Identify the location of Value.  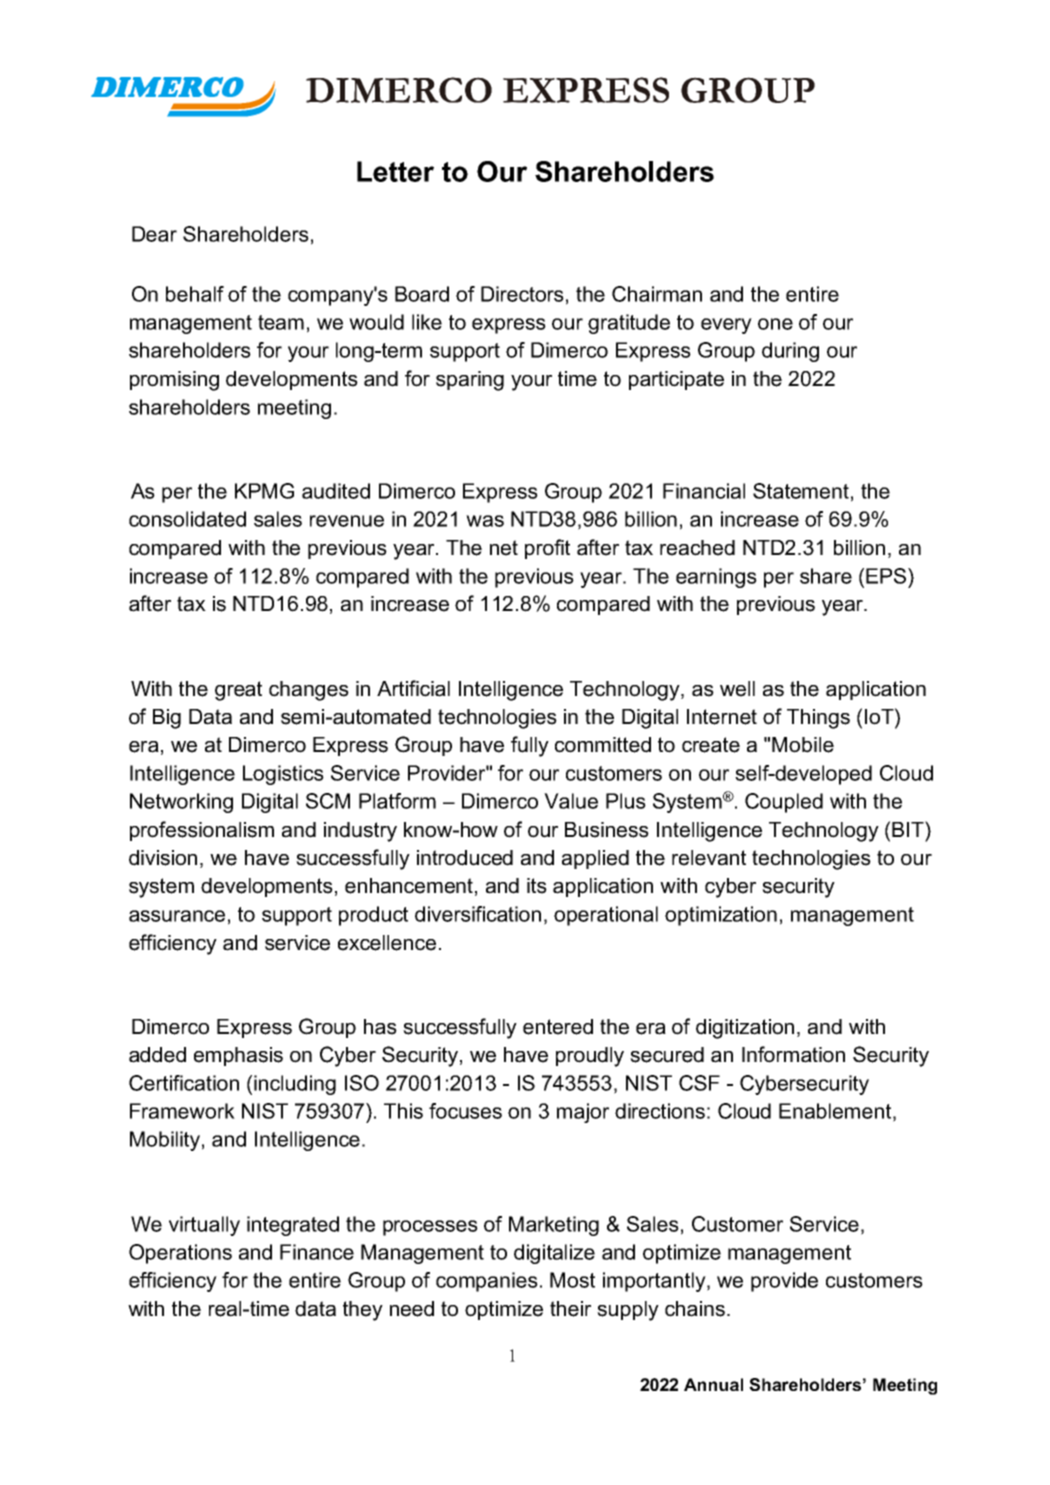
(571, 801).
